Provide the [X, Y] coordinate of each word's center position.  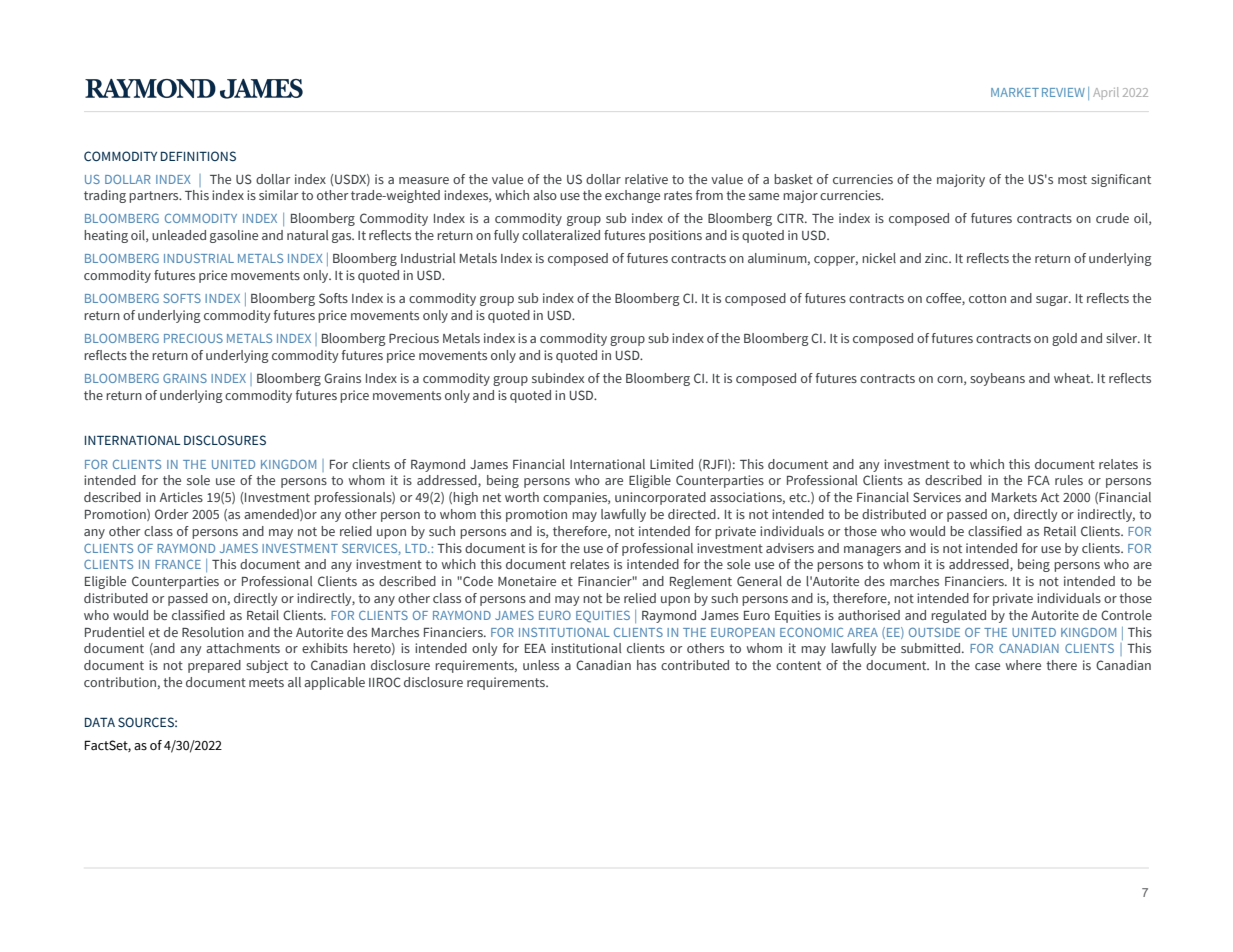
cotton [987, 298]
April [1106, 93]
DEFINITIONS [198, 156]
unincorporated [660, 498]
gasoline [234, 236]
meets [266, 682]
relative [646, 179]
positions [675, 236]
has [646, 665]
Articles [181, 497]
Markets [1014, 497]
